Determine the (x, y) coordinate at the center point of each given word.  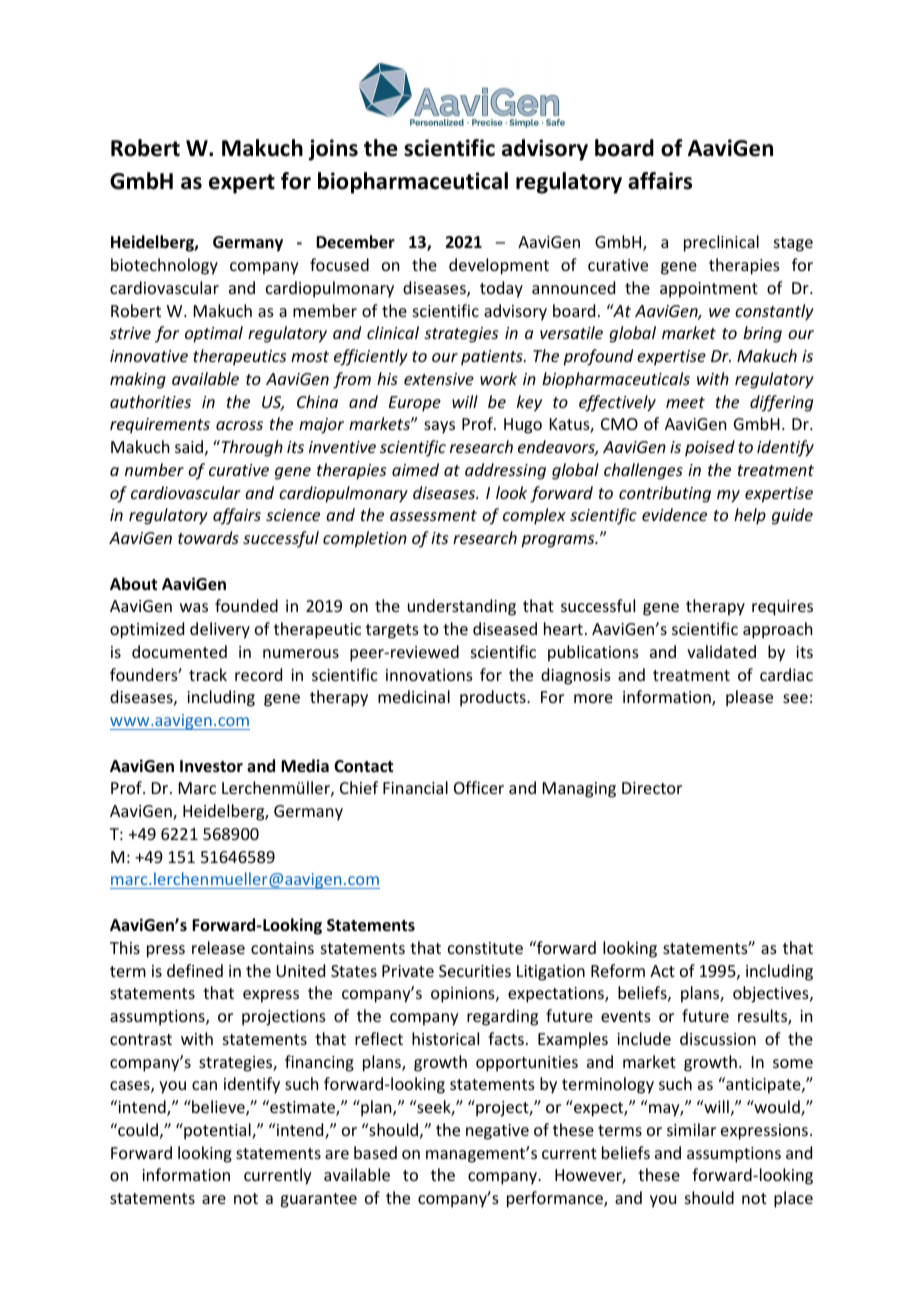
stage (793, 244)
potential (217, 1131)
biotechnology (164, 266)
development (499, 266)
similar (691, 1129)
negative (497, 1132)
